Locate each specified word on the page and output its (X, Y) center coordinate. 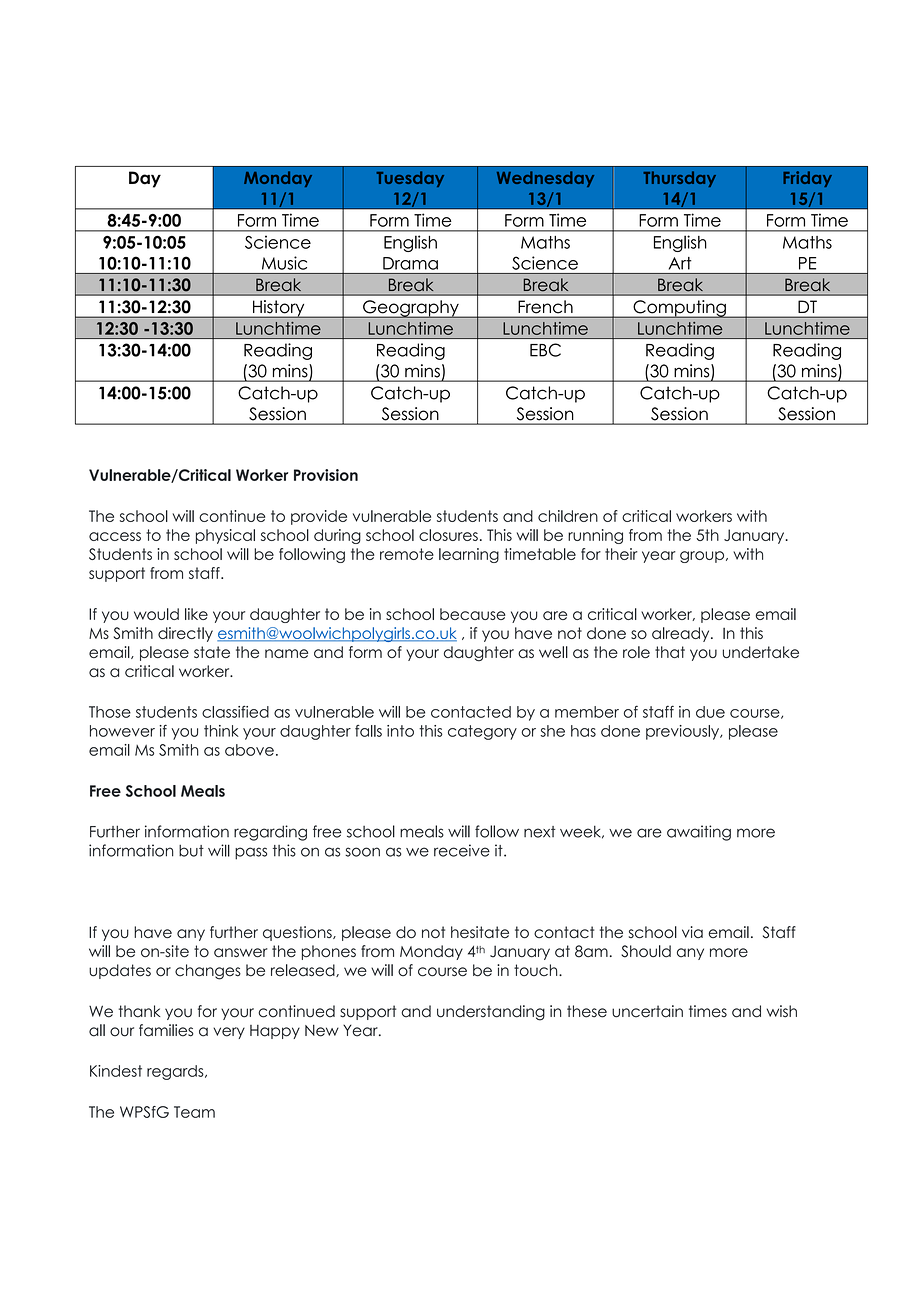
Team (194, 1112)
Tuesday (410, 179)
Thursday (679, 179)
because (473, 614)
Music (284, 263)
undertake (761, 652)
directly (185, 634)
